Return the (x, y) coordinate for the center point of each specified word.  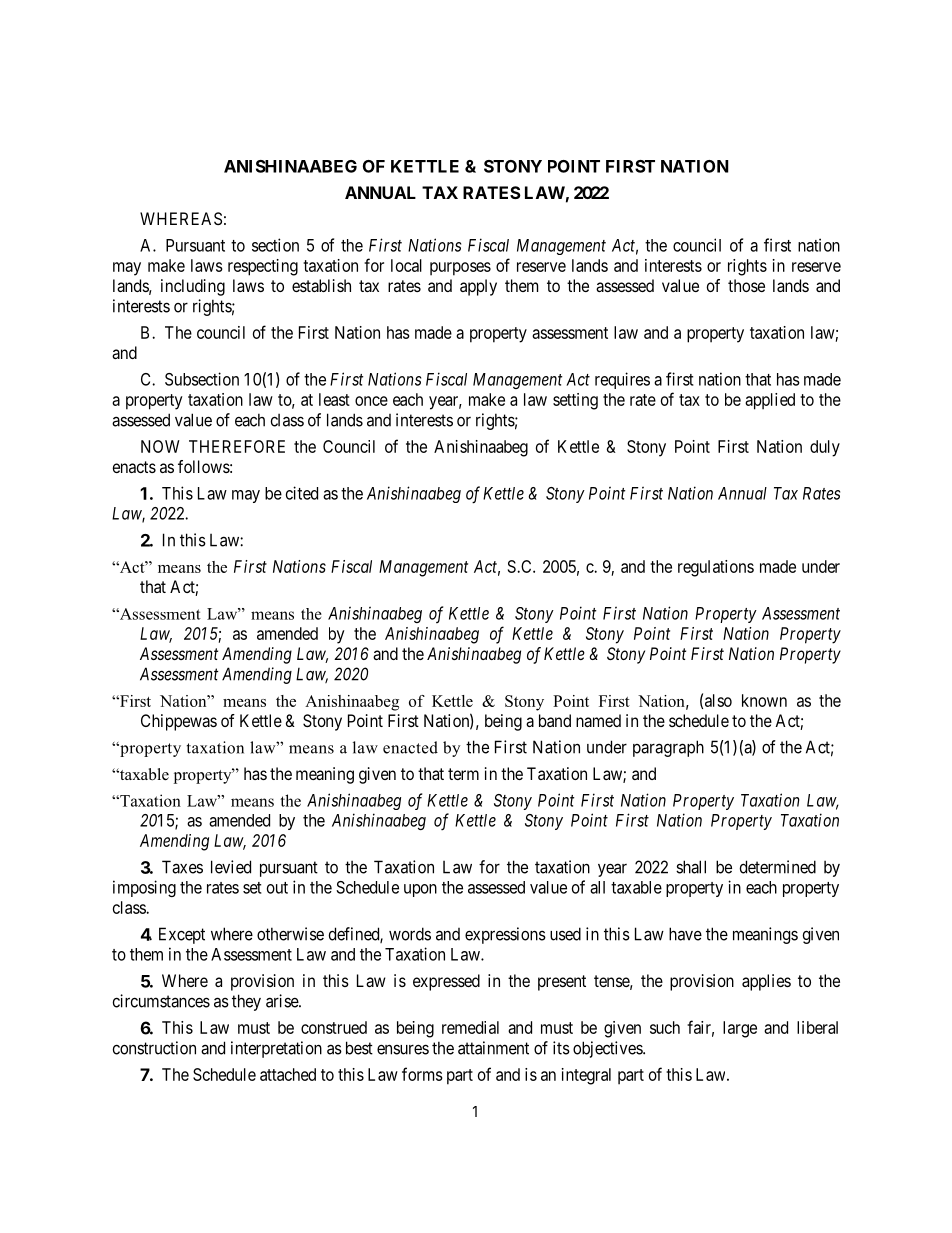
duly (825, 448)
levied (231, 867)
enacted (410, 747)
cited (302, 493)
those (746, 285)
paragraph (668, 748)
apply (478, 287)
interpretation (276, 1049)
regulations (716, 568)
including (193, 287)
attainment (493, 1048)
